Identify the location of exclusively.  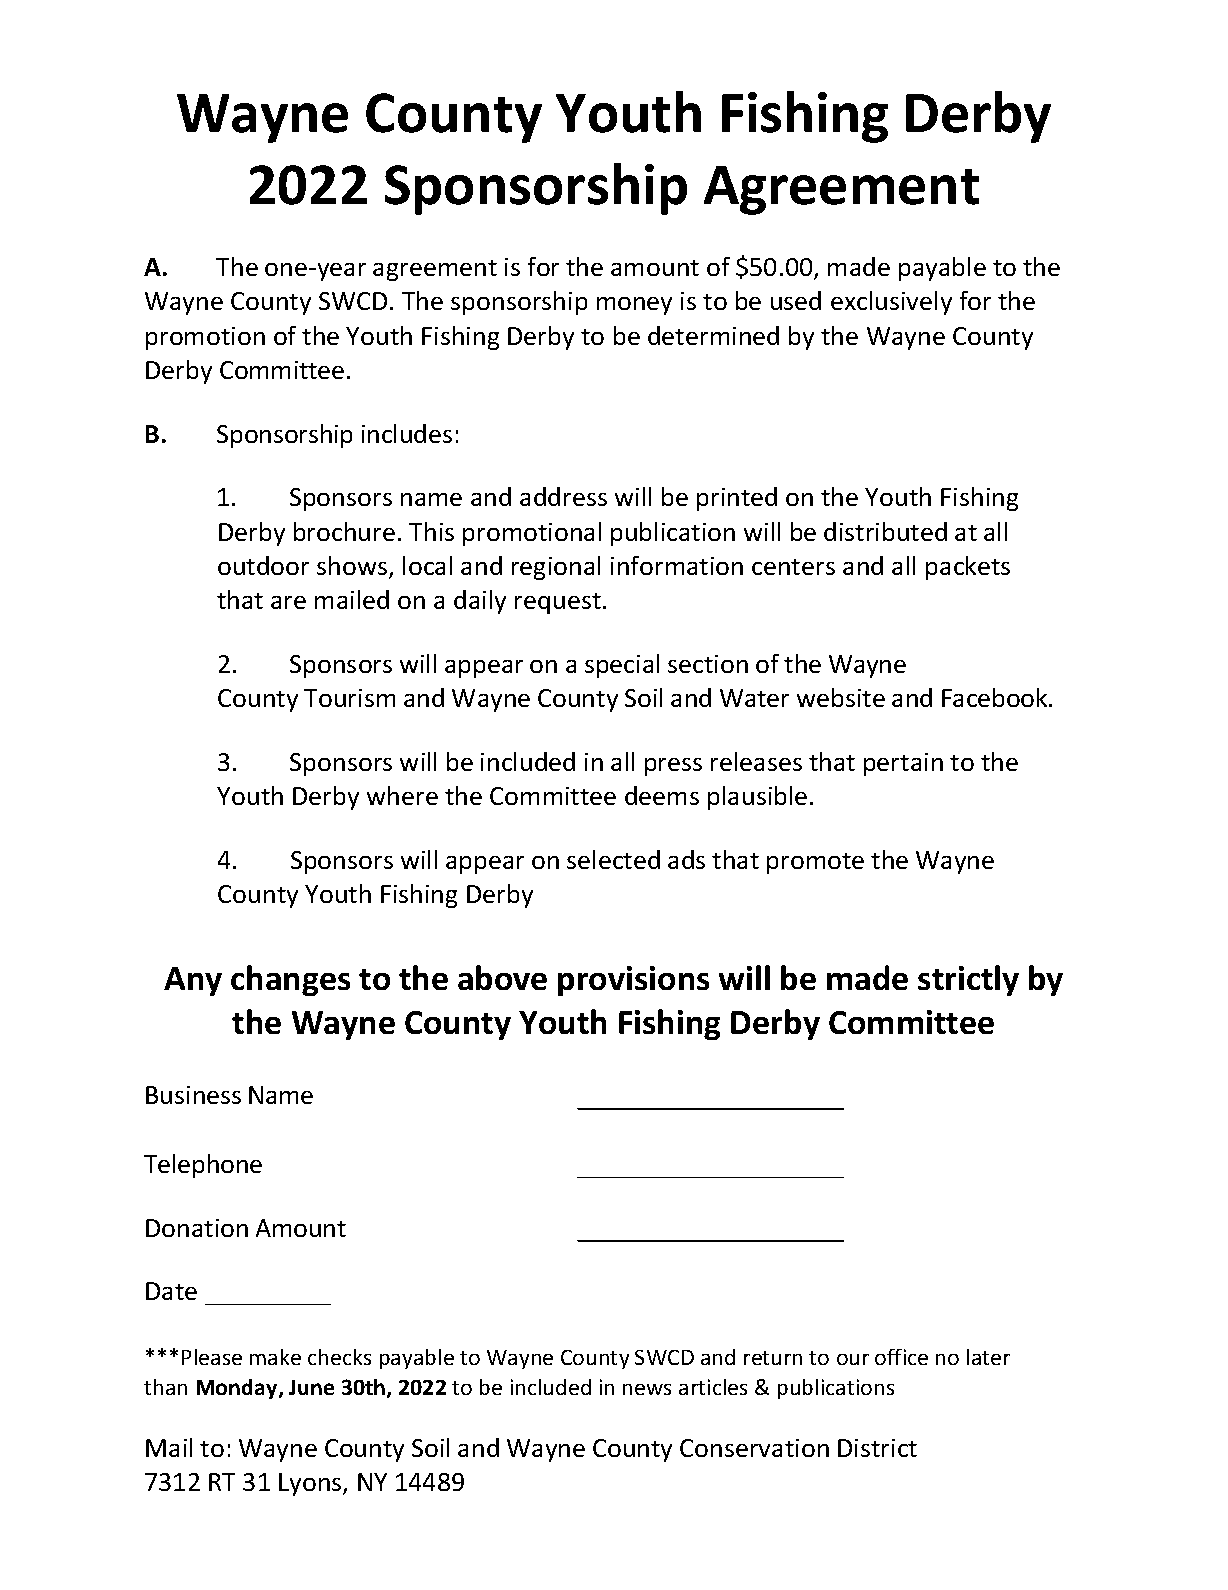
(891, 303).
